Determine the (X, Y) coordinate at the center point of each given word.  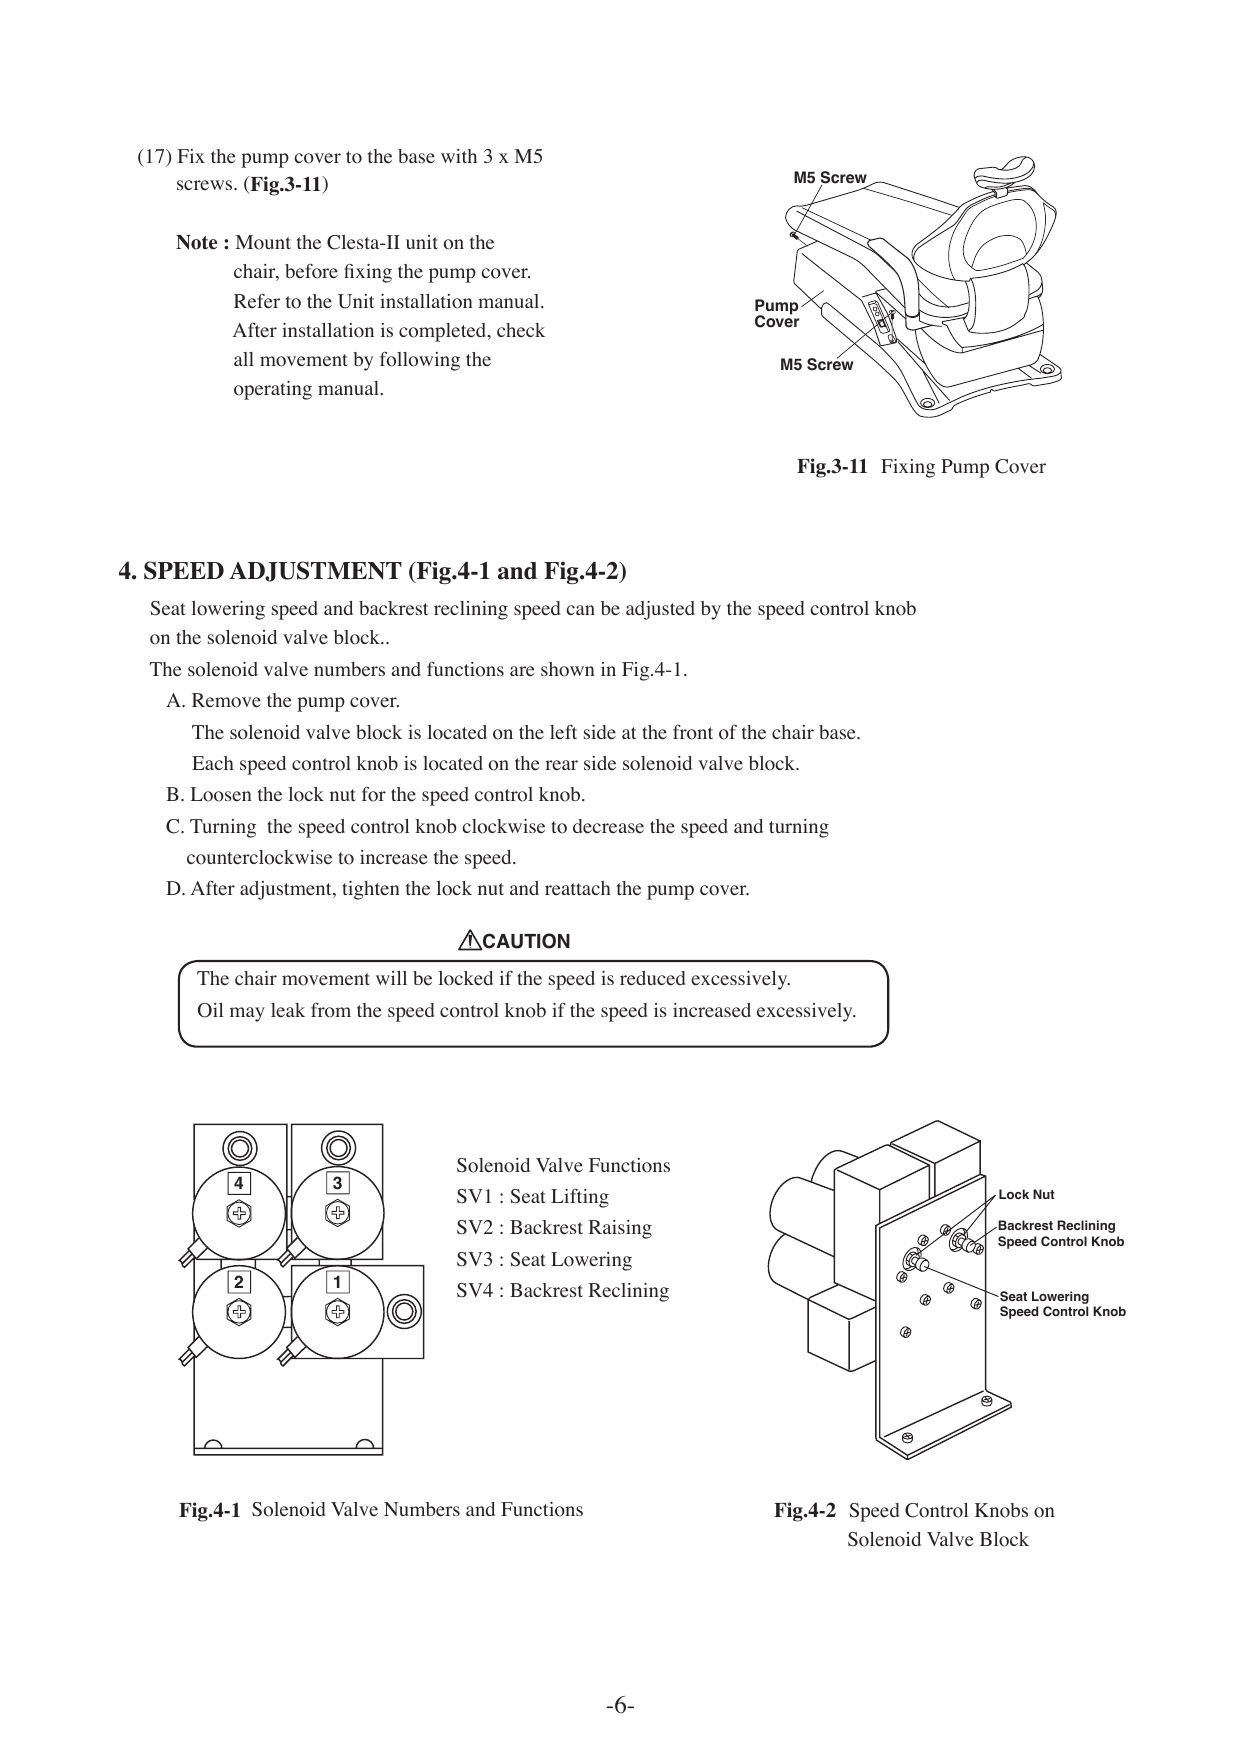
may (247, 1014)
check (521, 330)
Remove (226, 700)
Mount (263, 242)
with (459, 156)
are (522, 671)
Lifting (580, 1198)
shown (568, 669)
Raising (620, 1229)
